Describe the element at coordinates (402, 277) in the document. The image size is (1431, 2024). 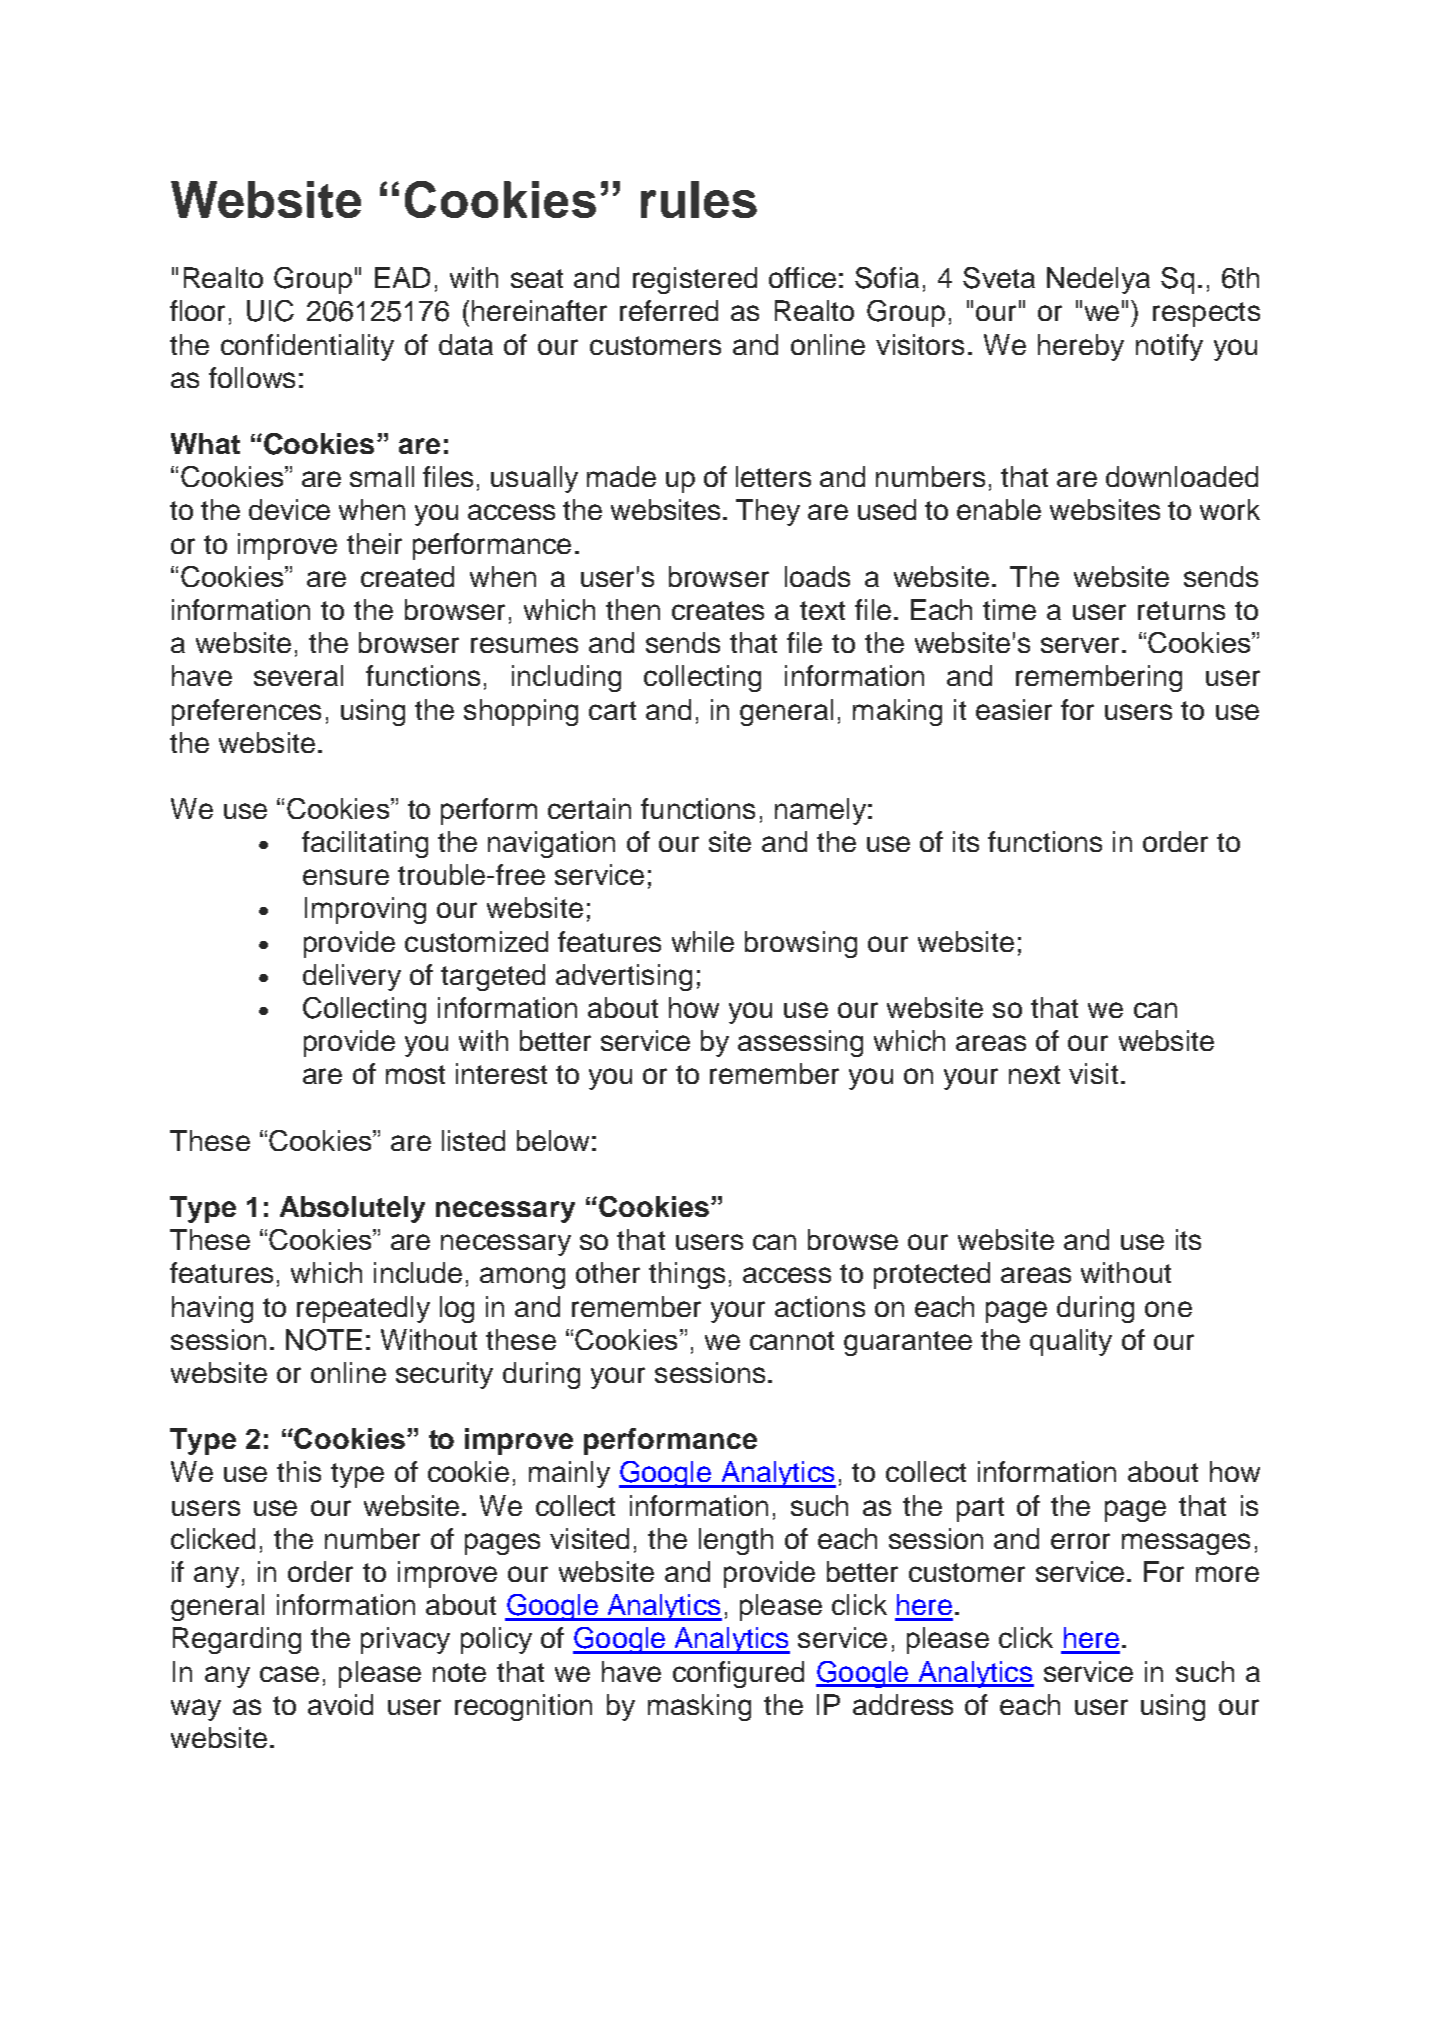
I see `EAD` at that location.
